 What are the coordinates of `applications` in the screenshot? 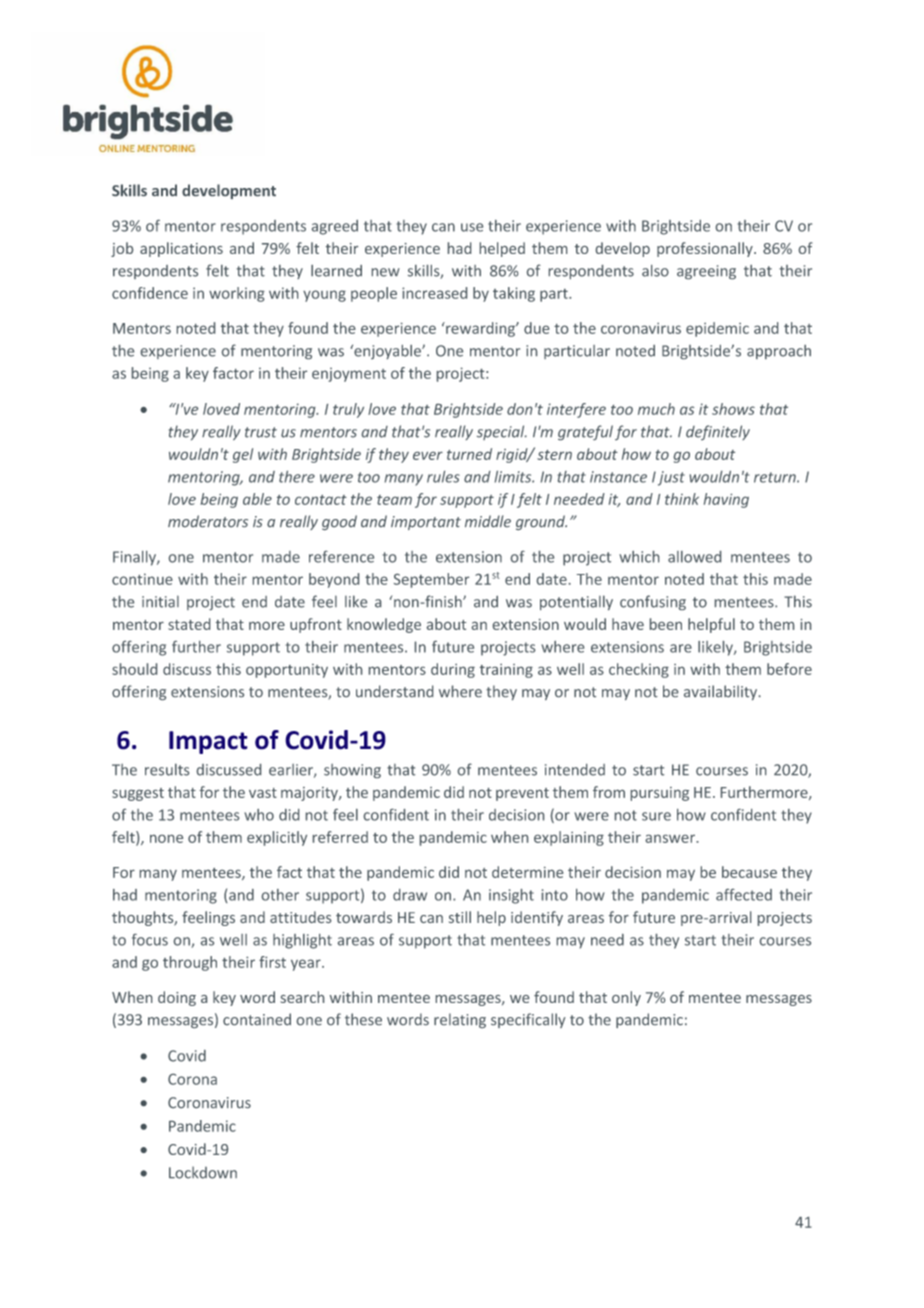 It's located at (181, 249).
